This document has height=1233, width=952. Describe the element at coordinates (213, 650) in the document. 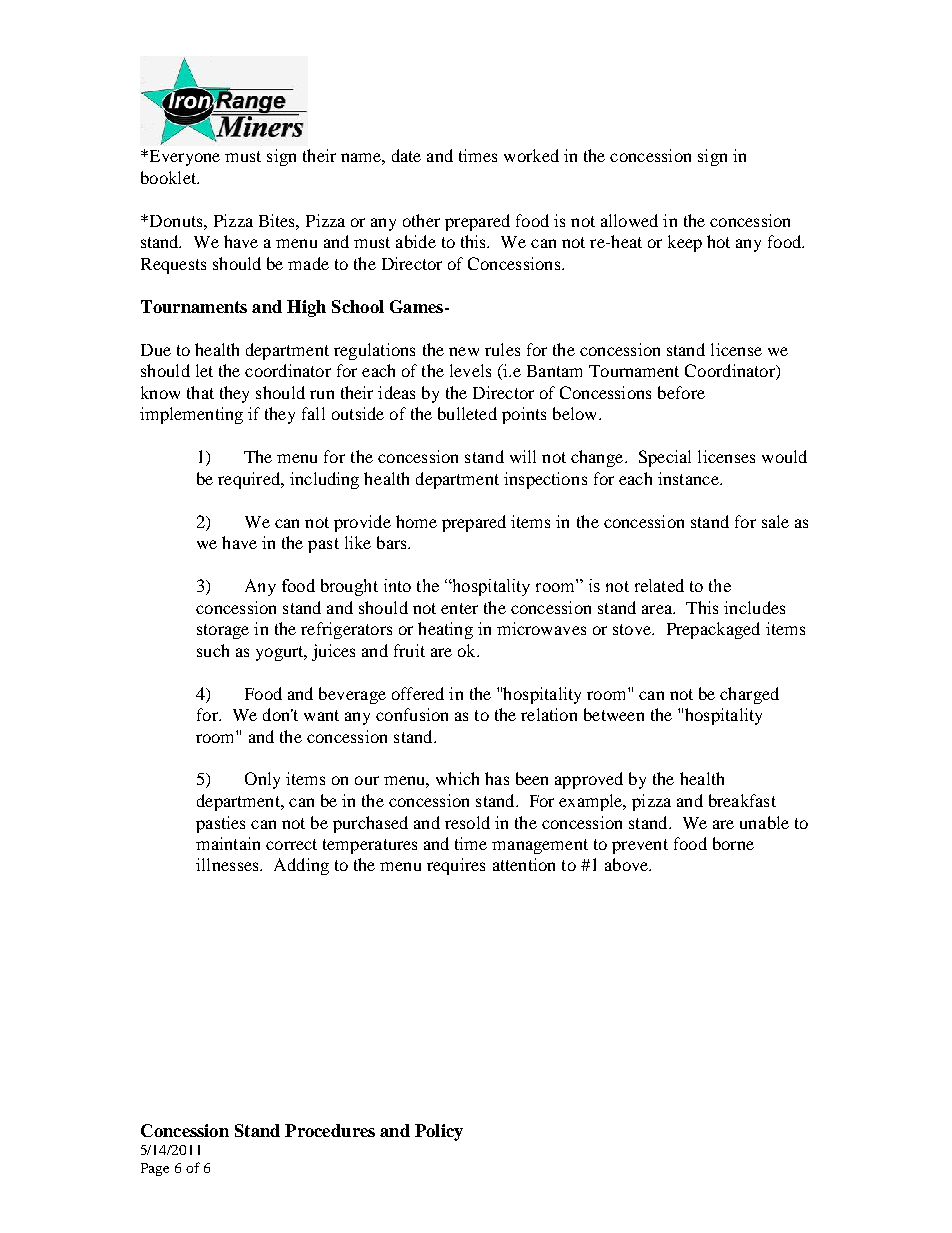

I see `such` at that location.
